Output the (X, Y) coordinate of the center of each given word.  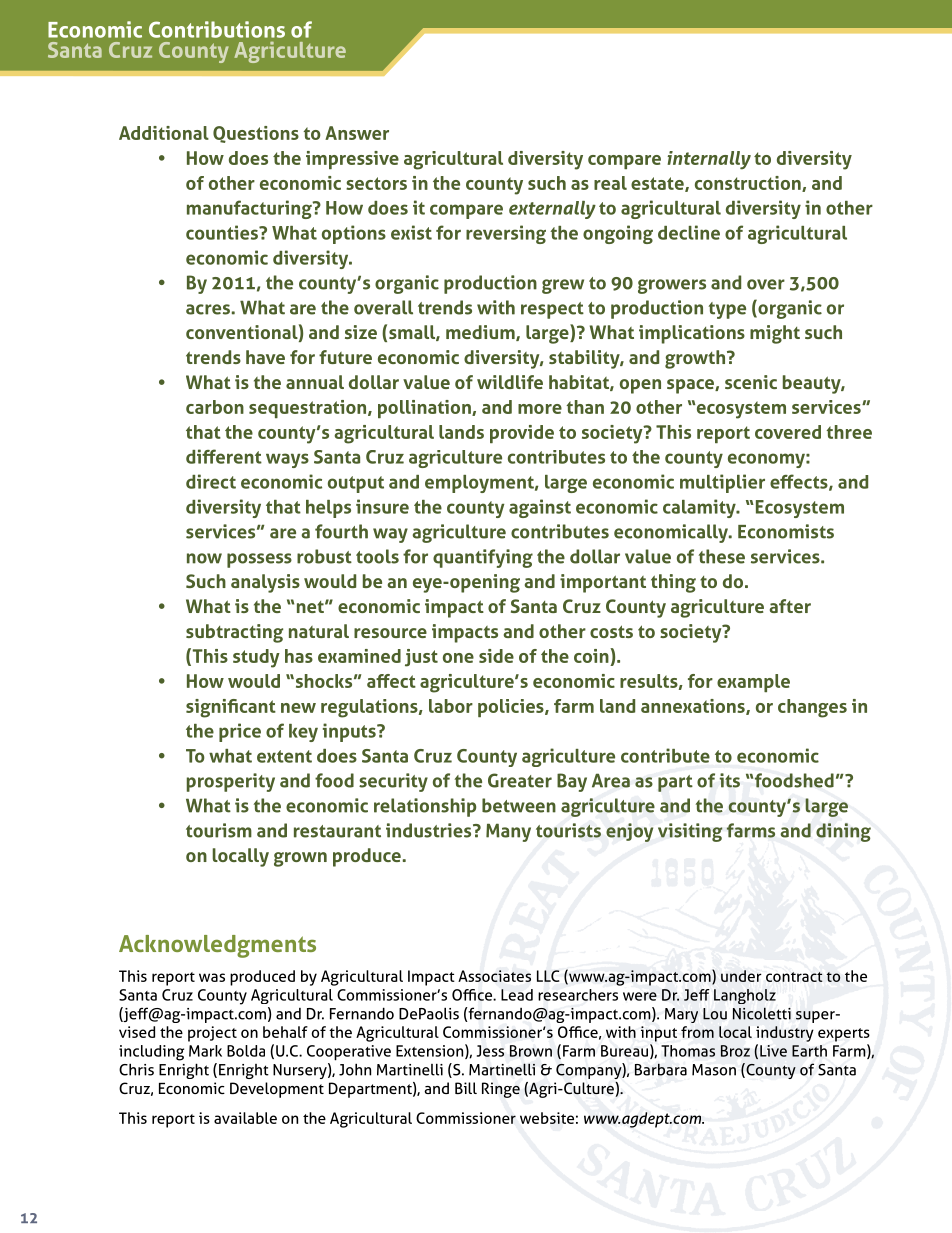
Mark (205, 1051)
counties (223, 232)
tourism (219, 830)
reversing (506, 234)
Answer (357, 133)
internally (709, 160)
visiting (690, 832)
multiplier (722, 483)
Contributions (217, 29)
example (753, 683)
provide (522, 434)
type (727, 310)
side (496, 656)
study (256, 658)
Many (508, 832)
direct (211, 481)
